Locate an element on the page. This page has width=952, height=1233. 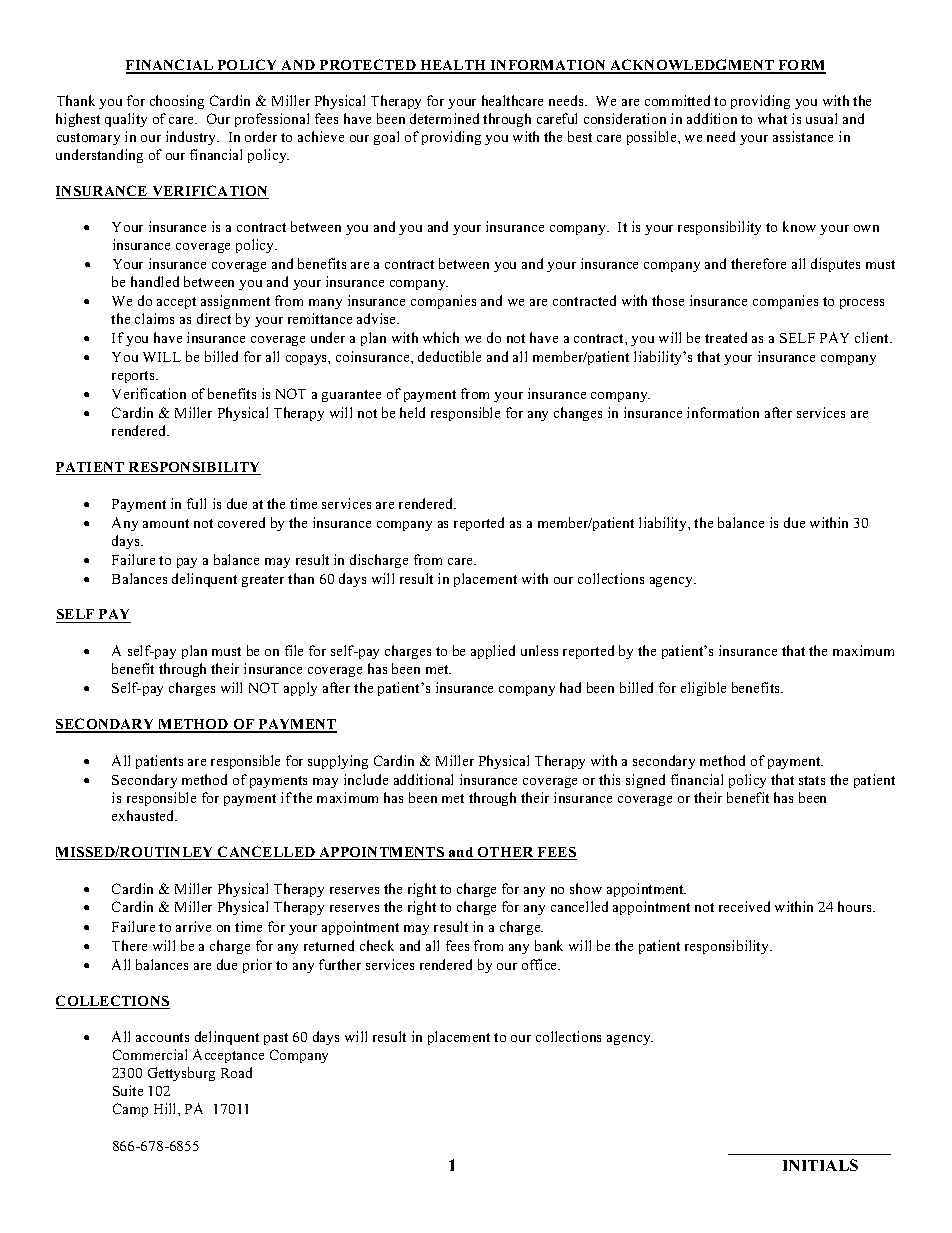
applied is located at coordinates (493, 652).
